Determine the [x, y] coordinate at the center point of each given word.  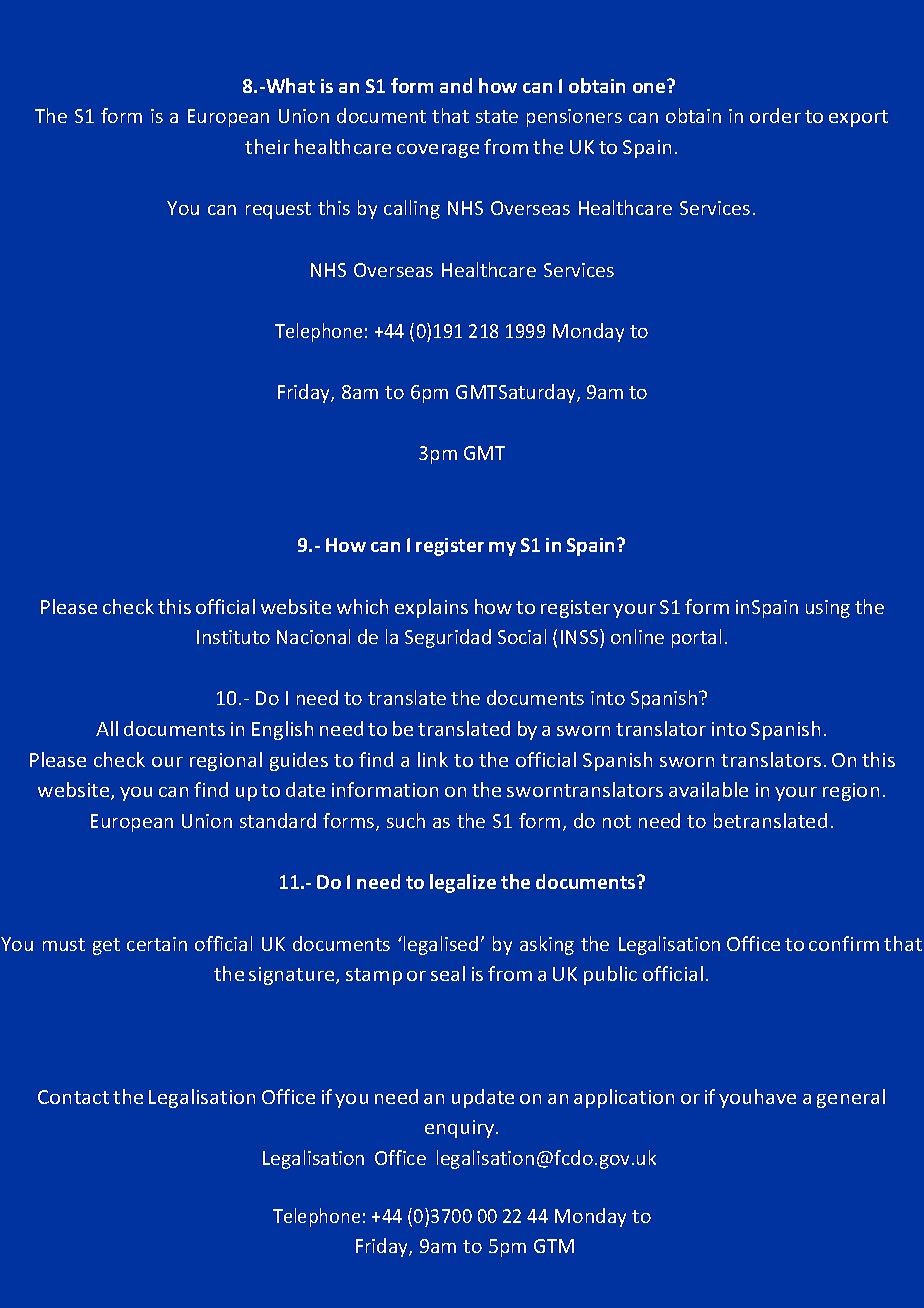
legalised [441, 945]
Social [522, 636]
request [278, 210]
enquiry [461, 1129]
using [828, 609]
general [851, 1098]
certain [157, 944]
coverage [438, 151]
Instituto [233, 637]
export [858, 118]
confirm [844, 943]
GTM [554, 1246]
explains [431, 608]
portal [696, 638]
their [267, 146]
